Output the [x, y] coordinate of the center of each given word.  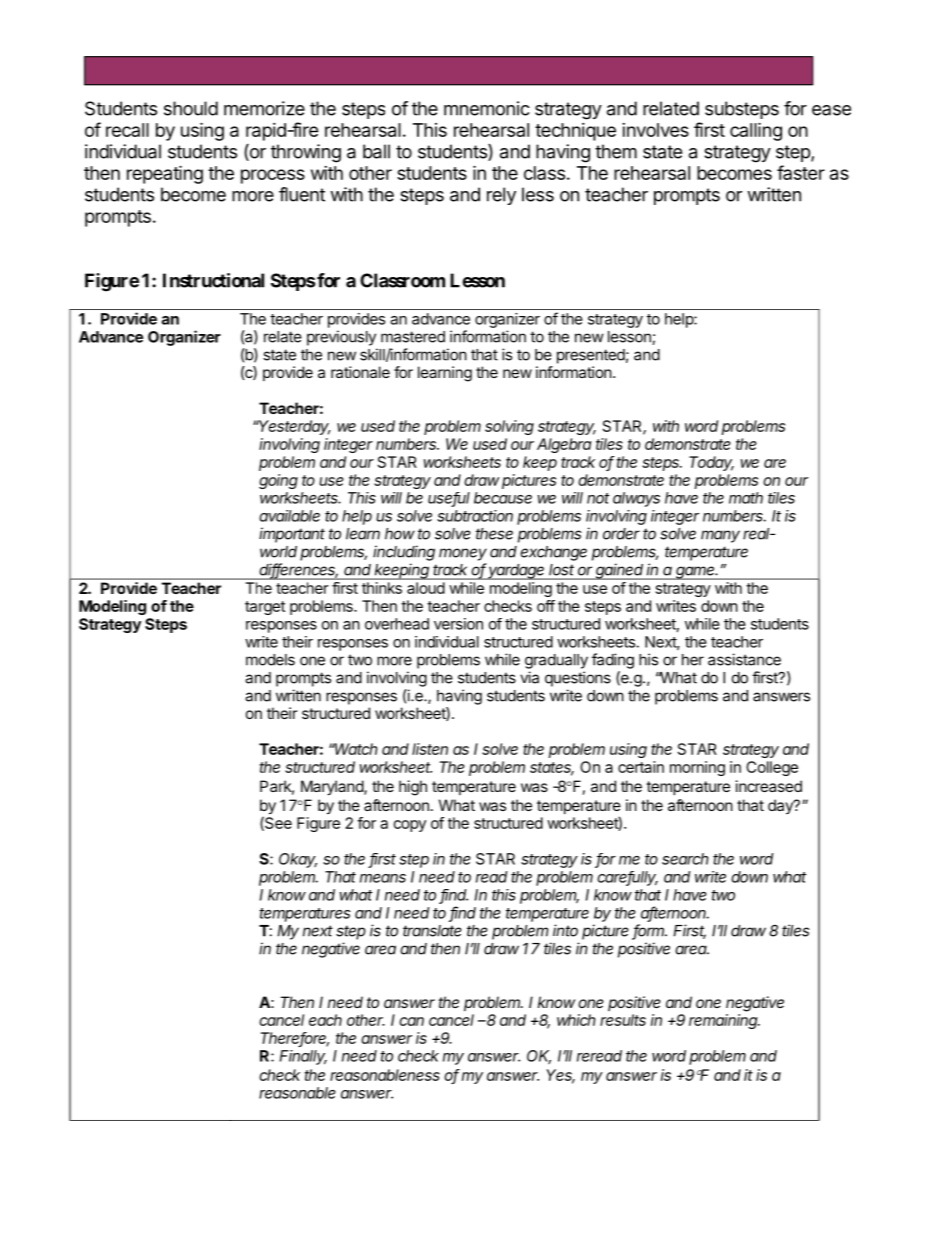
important [292, 535]
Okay [298, 860]
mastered [413, 337]
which [576, 1020]
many [720, 536]
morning [697, 768]
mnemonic [487, 108]
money [463, 554]
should [191, 108]
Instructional [213, 280]
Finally [303, 1057]
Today [711, 463]
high [413, 788]
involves [655, 130]
